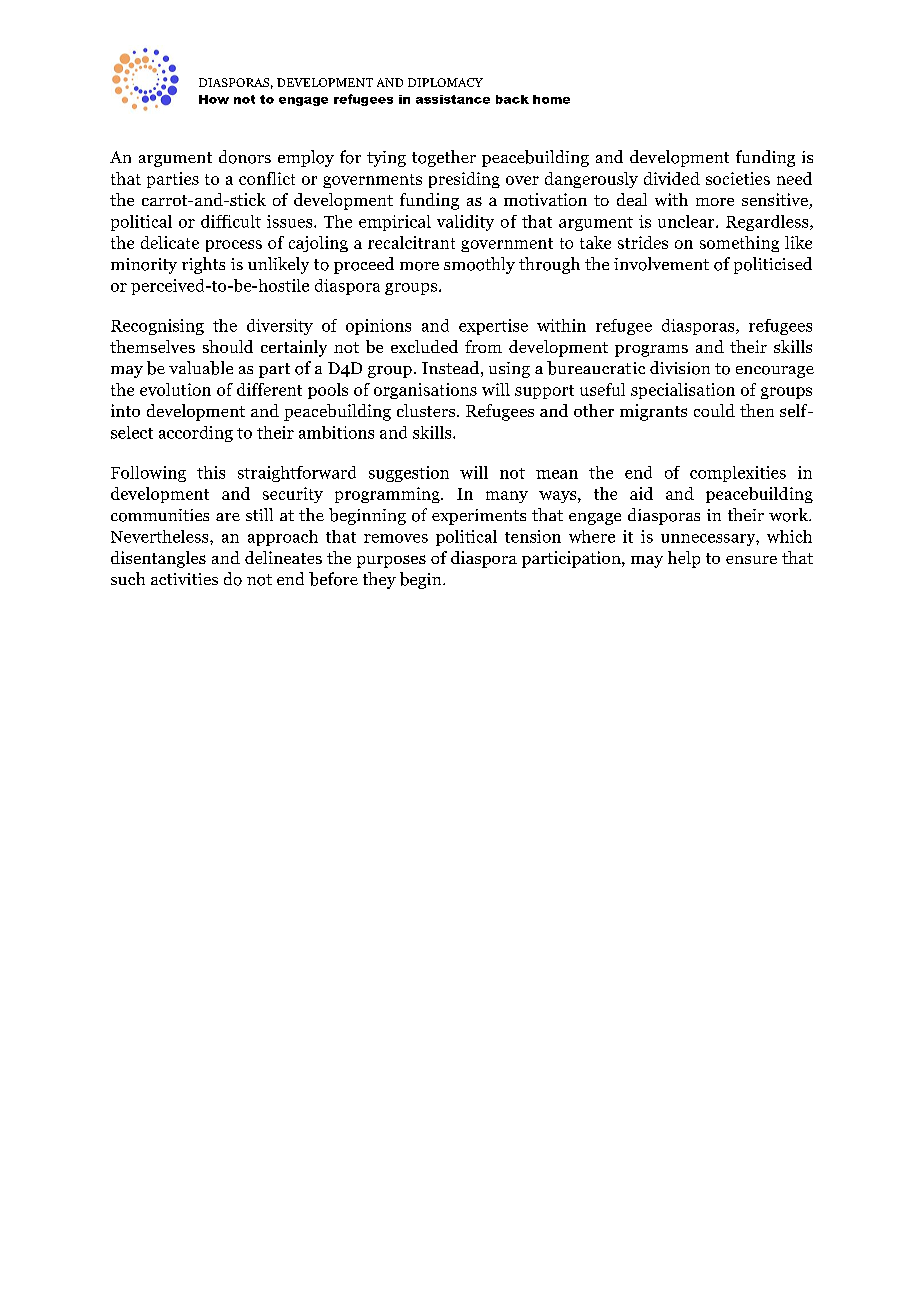 This screenshot has width=924, height=1309. What do you see at coordinates (453, 99) in the screenshot?
I see `assistance` at bounding box center [453, 99].
